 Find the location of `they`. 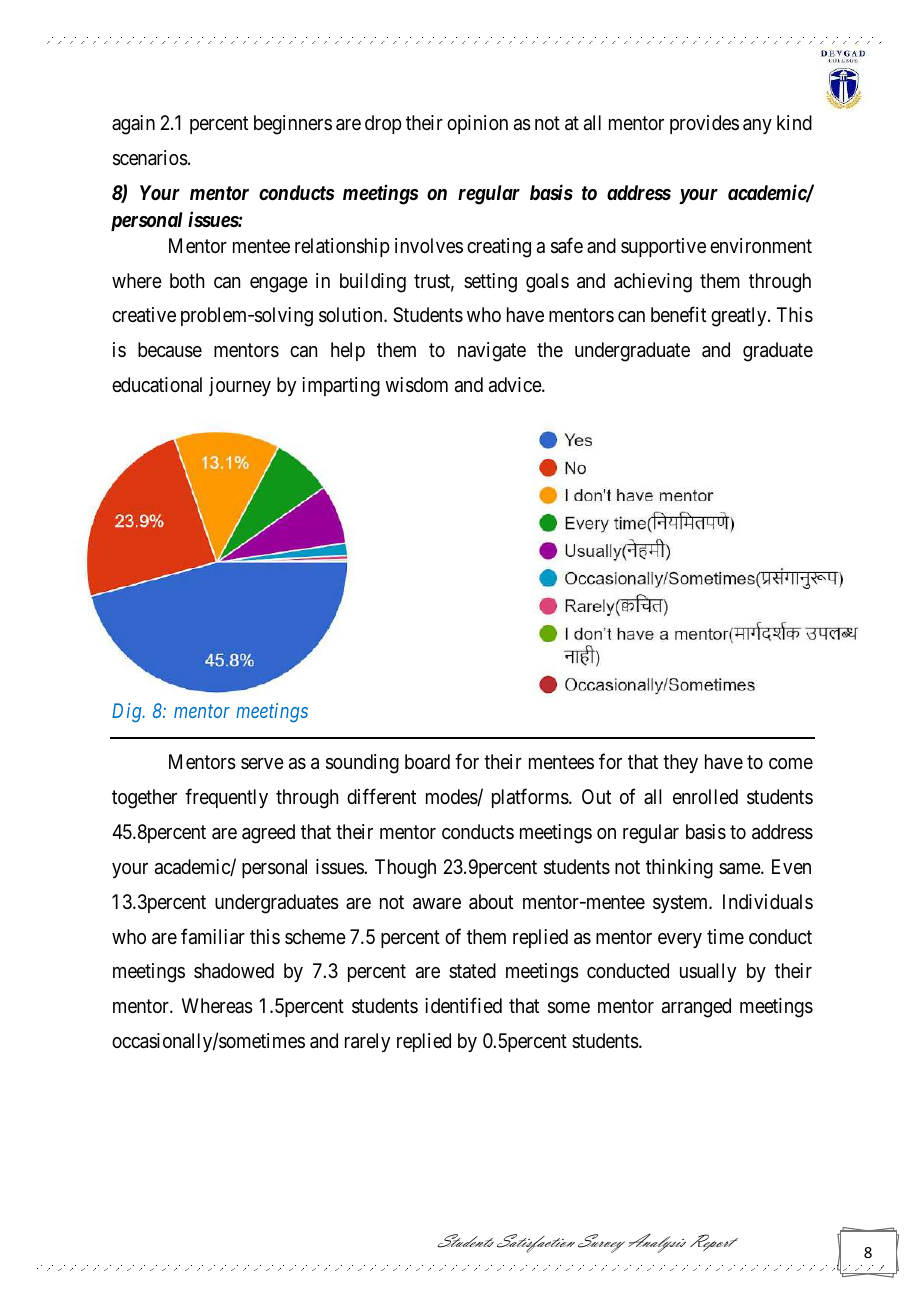

they is located at coordinates (680, 763).
